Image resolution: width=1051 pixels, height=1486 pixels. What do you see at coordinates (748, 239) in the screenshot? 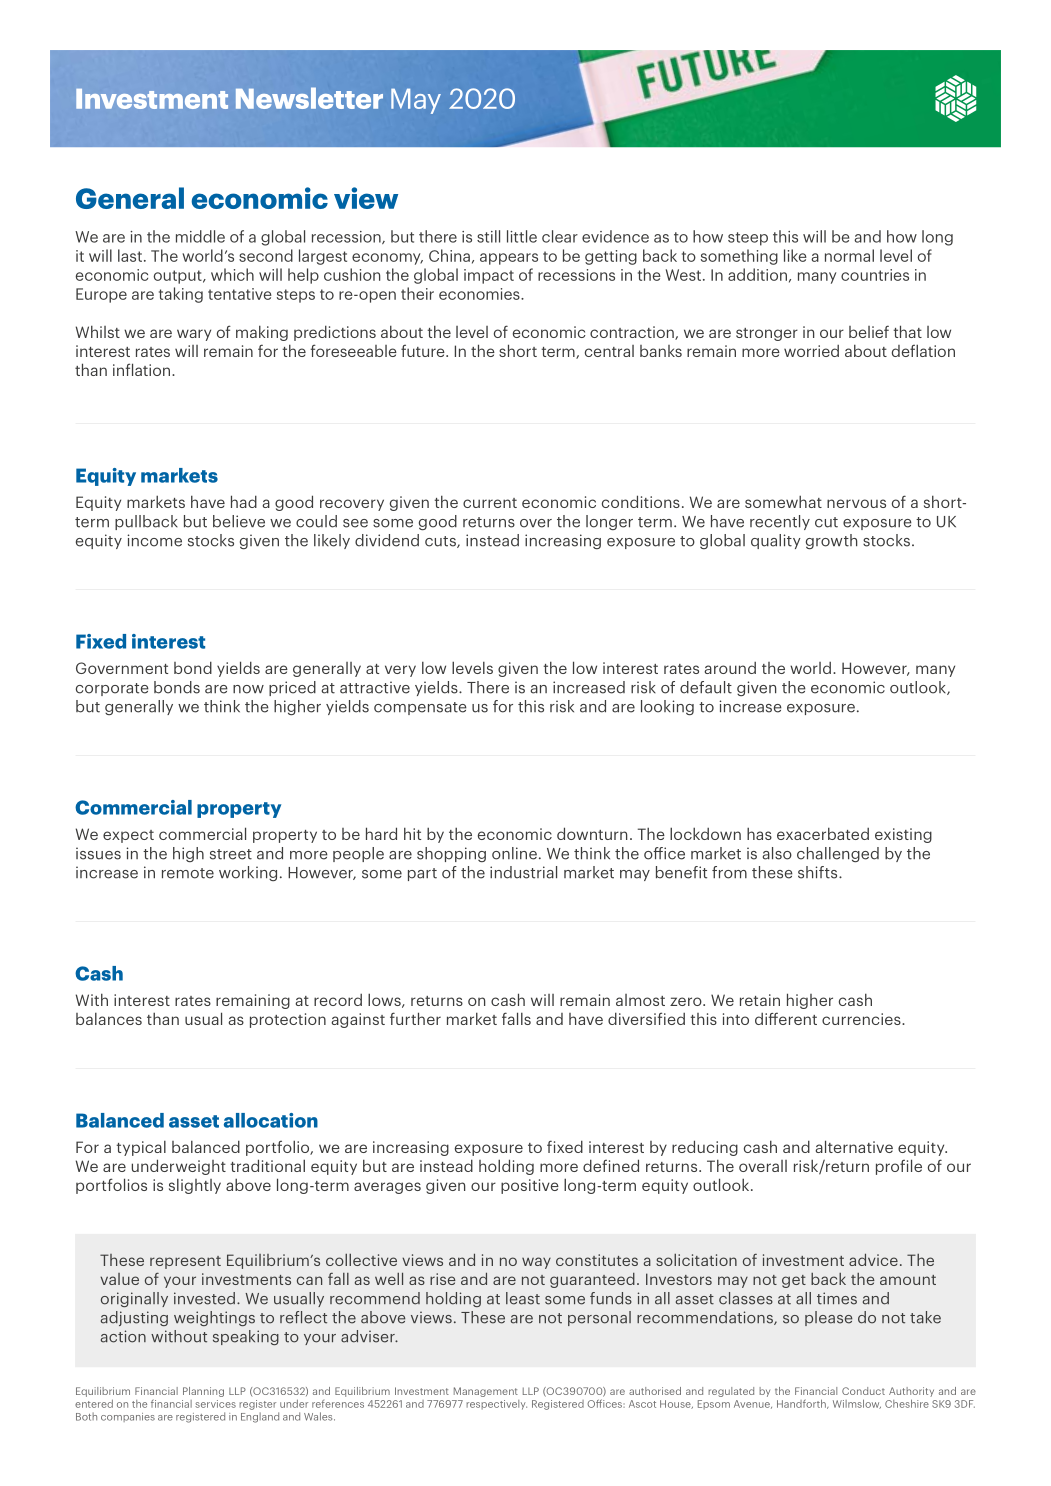
I see `steep` at bounding box center [748, 239].
